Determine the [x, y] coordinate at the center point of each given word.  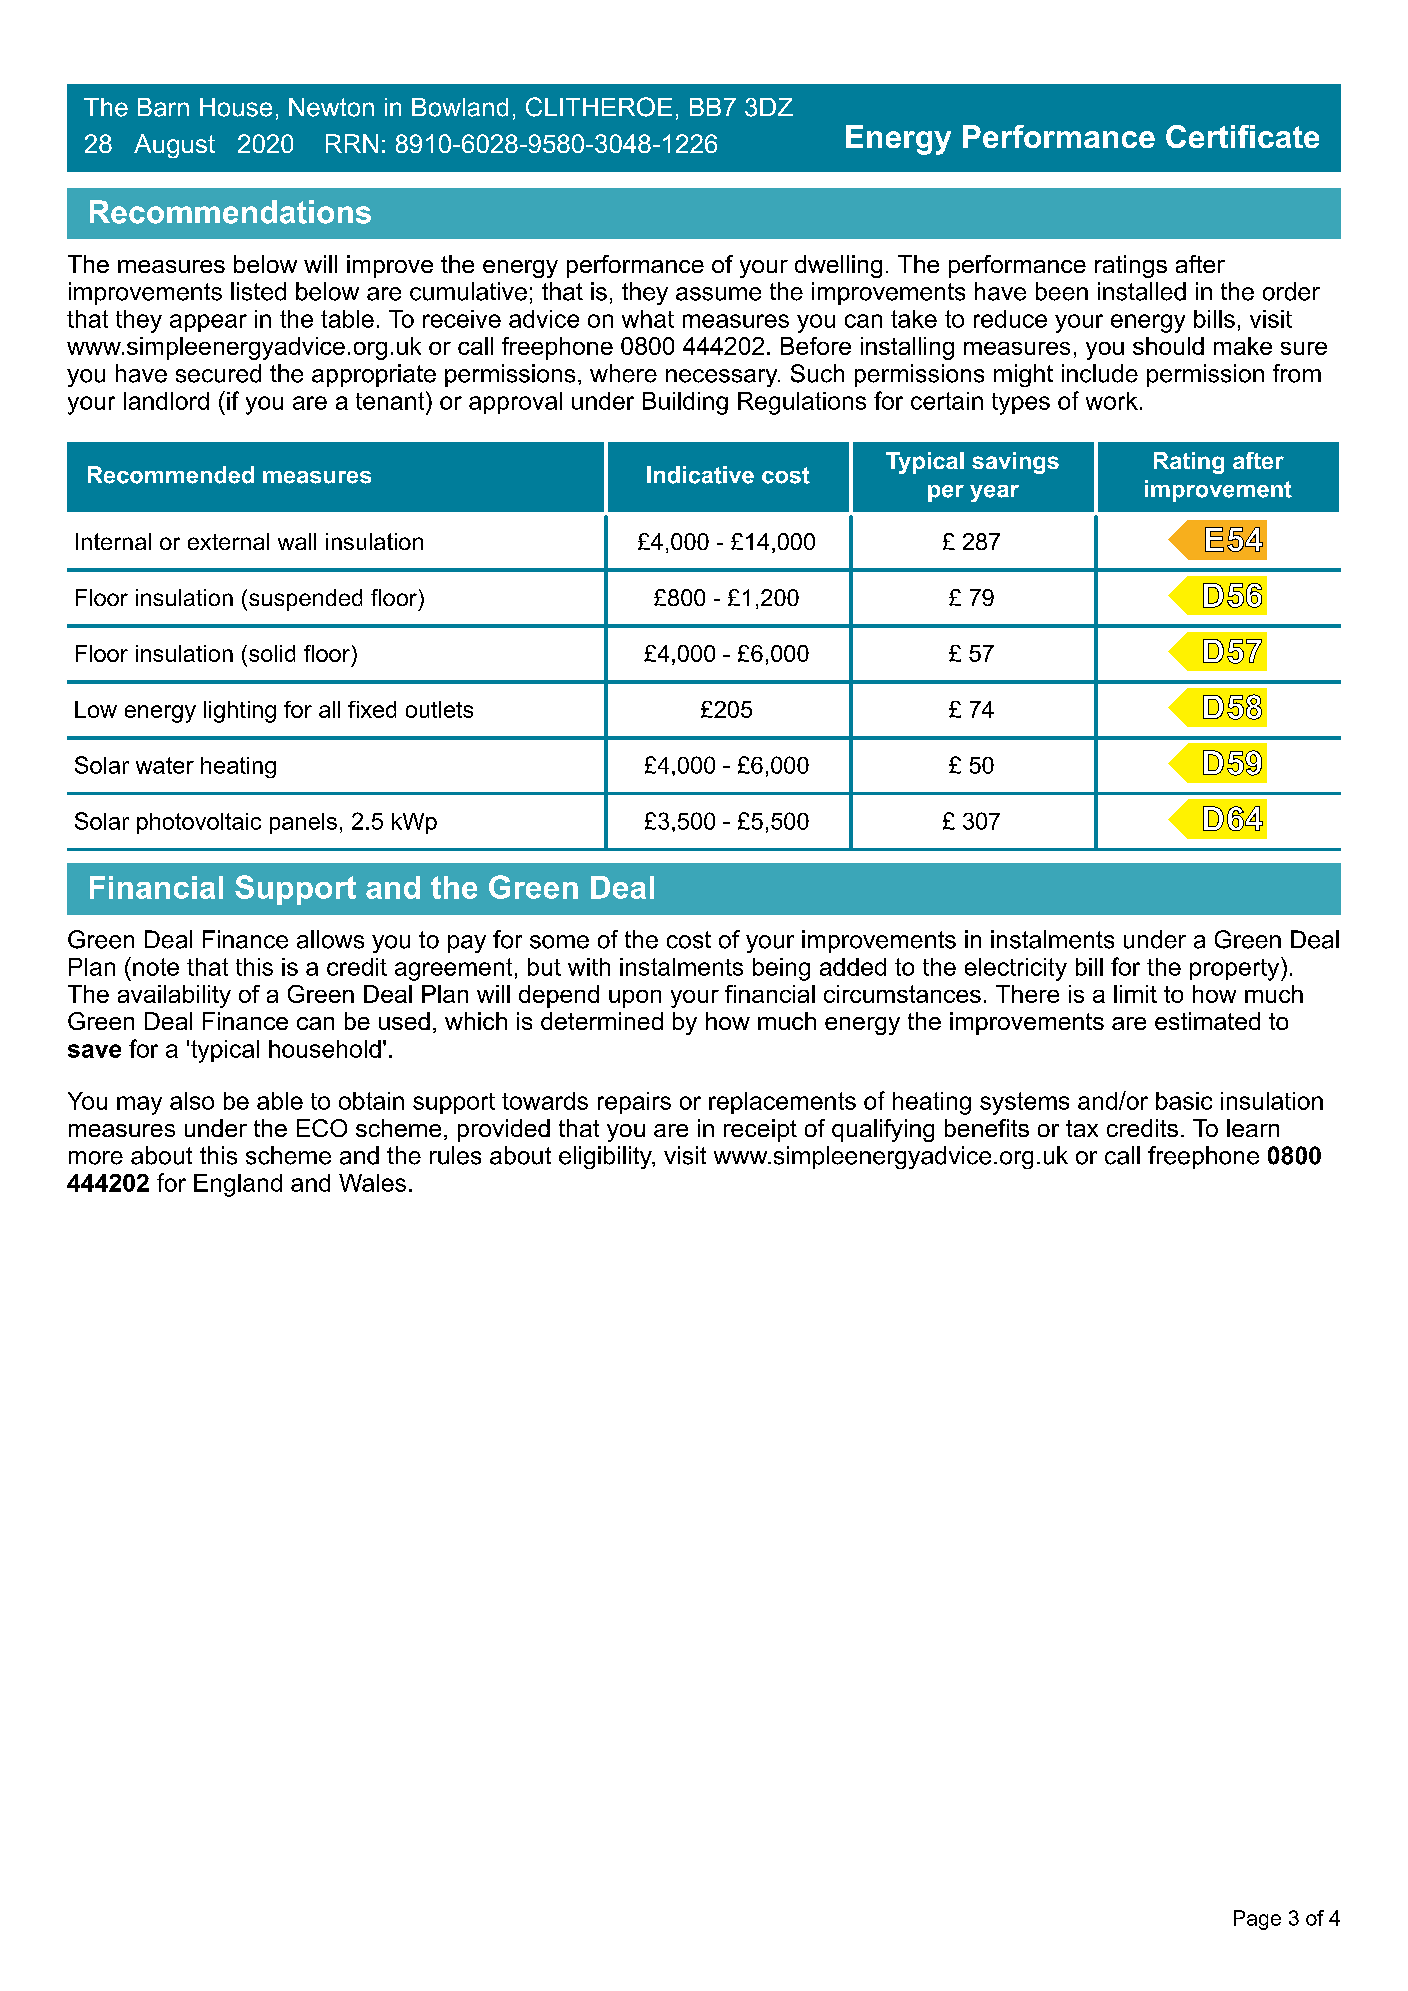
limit [1135, 994]
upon [635, 999]
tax [1082, 1128]
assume [718, 294]
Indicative [700, 475]
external [228, 541]
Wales [372, 1183]
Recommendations [230, 212]
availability [174, 996]
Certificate [1242, 136]
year [994, 493]
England [238, 1185]
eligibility [606, 1157]
